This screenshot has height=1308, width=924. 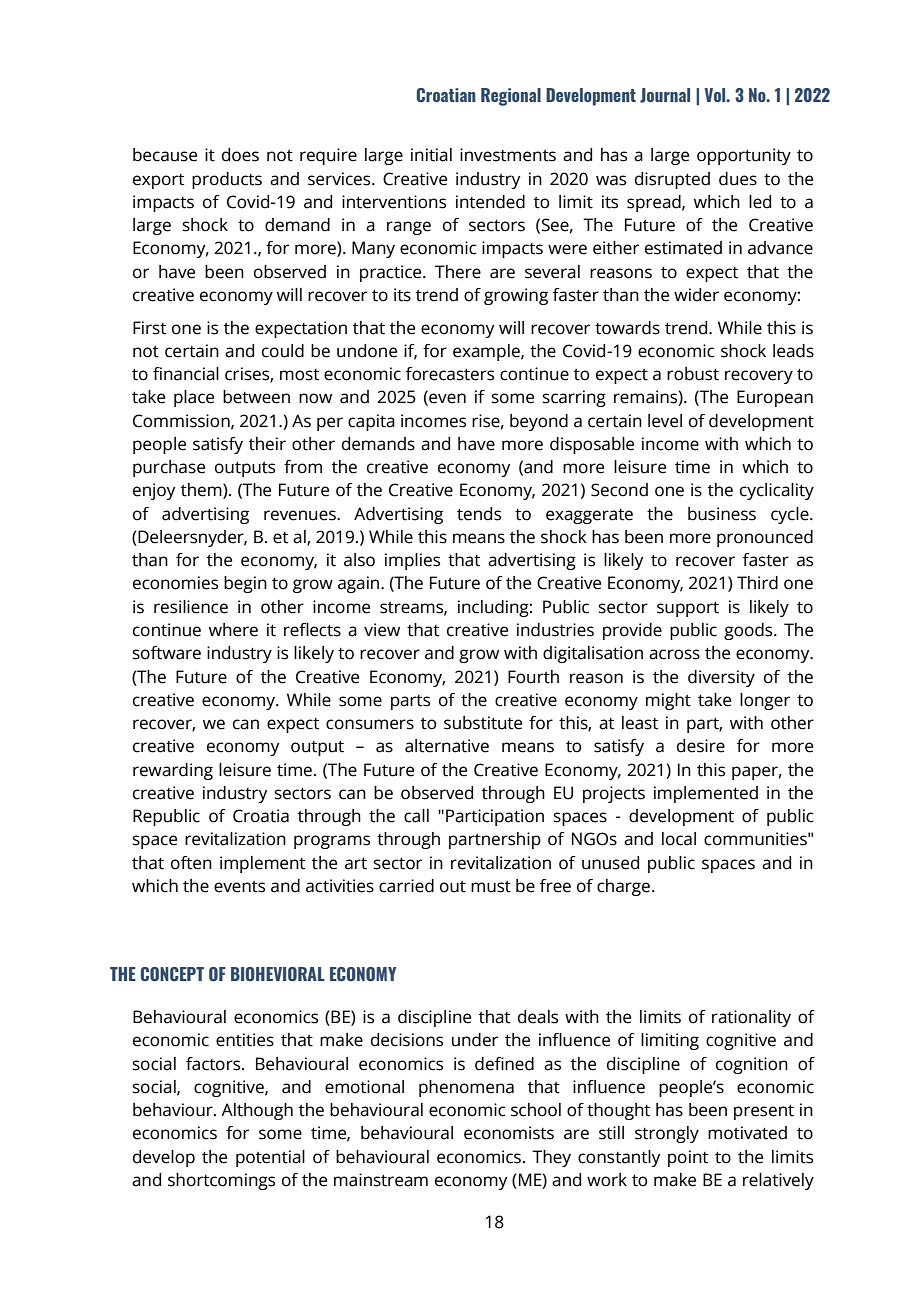 I want to click on opportunity, so click(x=744, y=156).
